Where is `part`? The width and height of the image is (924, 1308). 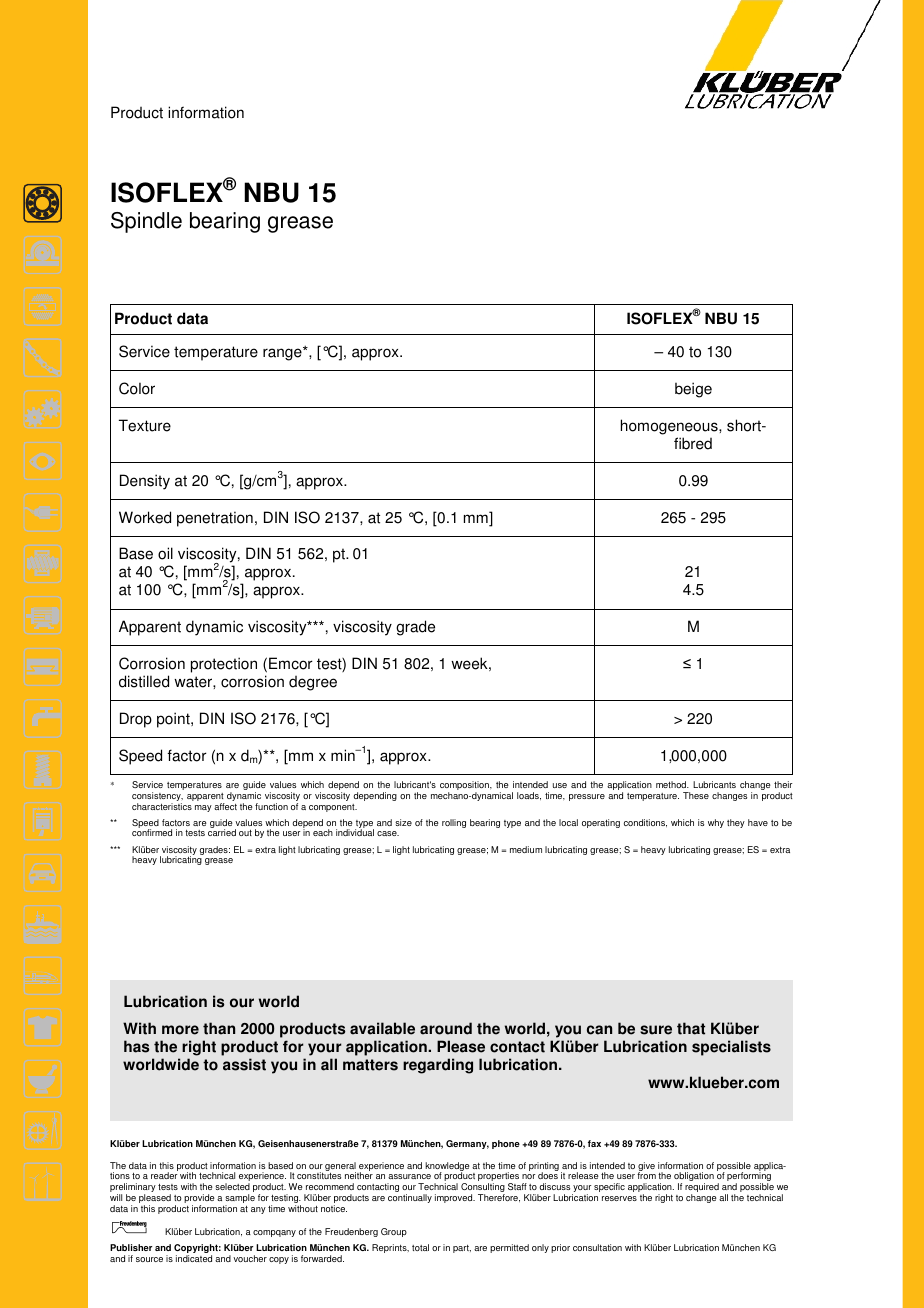
part is located at coordinates (462, 1249).
